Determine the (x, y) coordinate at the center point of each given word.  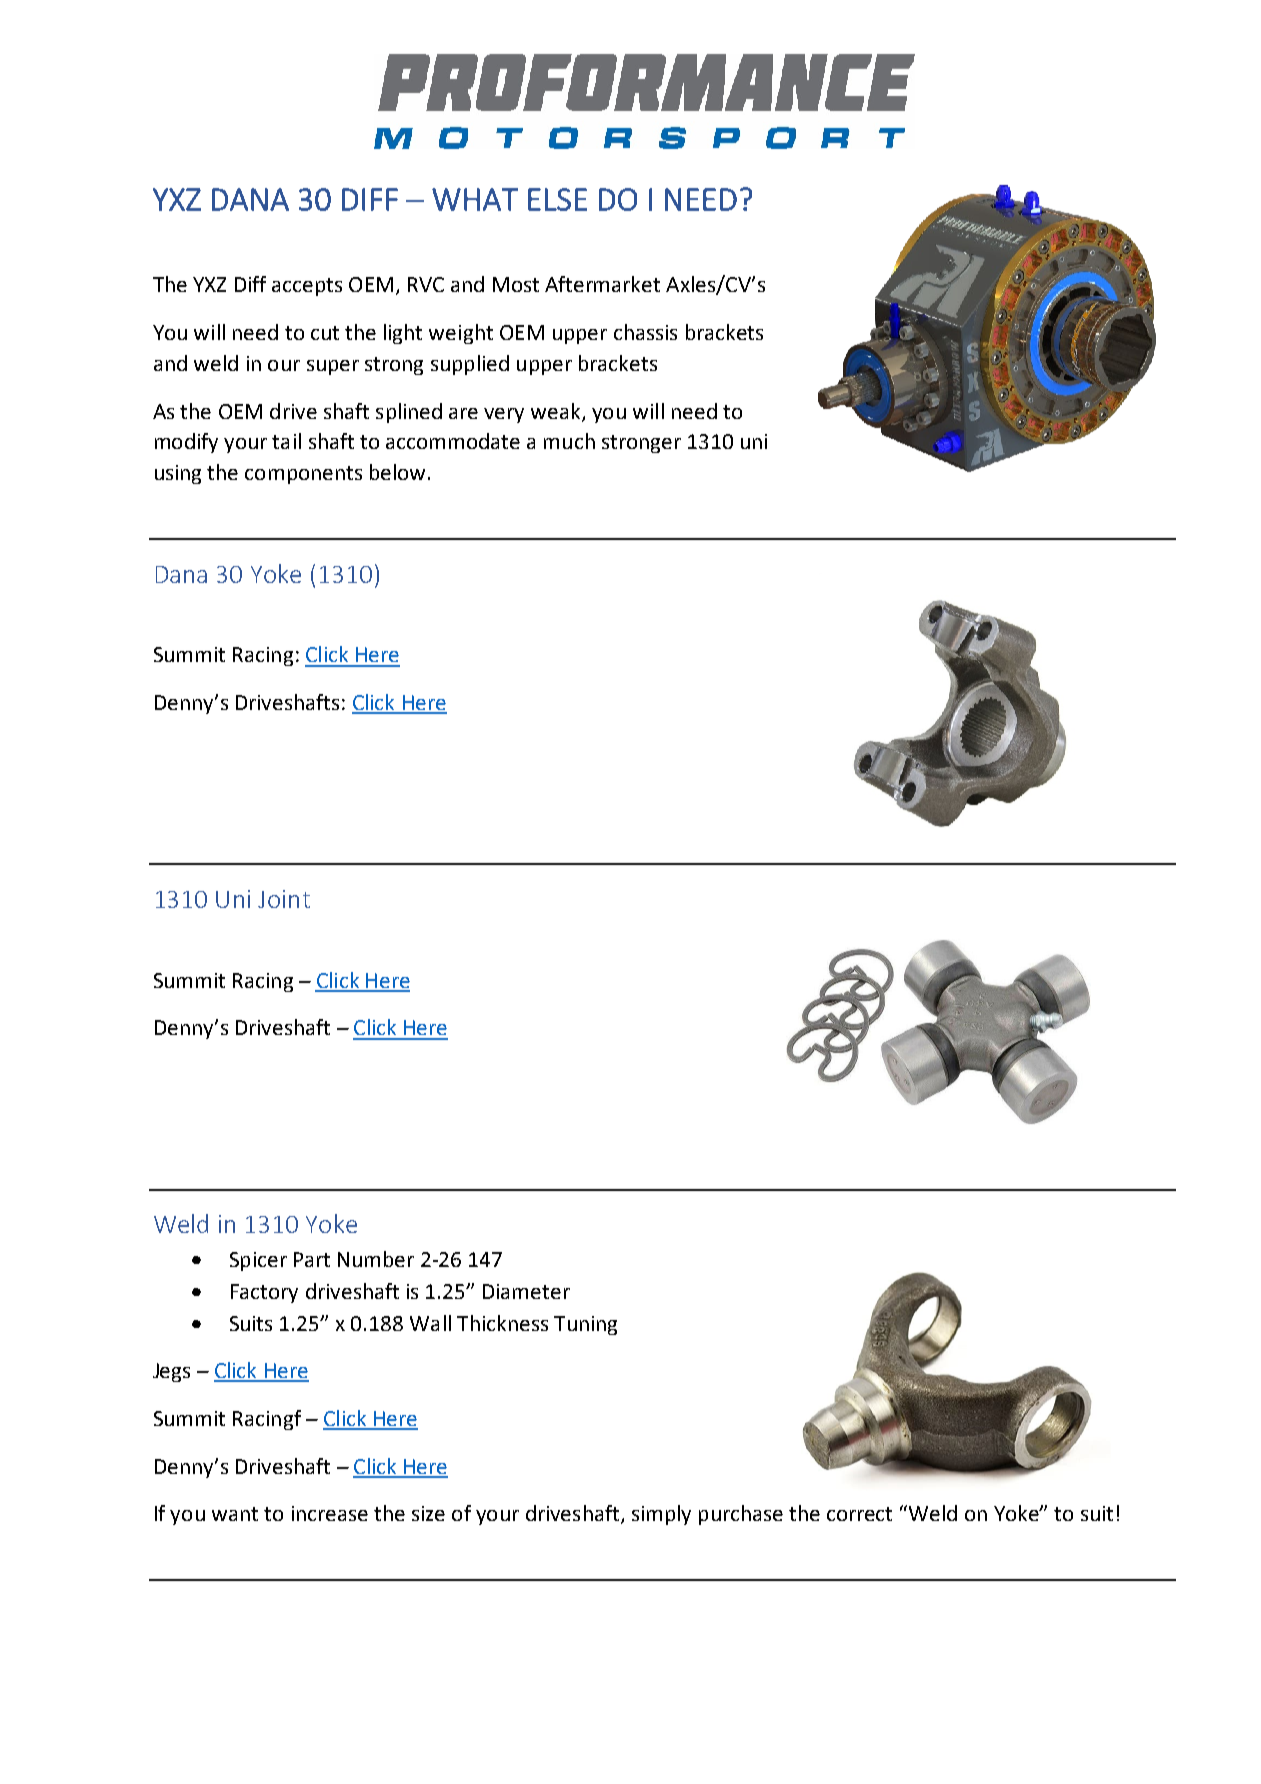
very (504, 415)
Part (312, 1259)
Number (376, 1259)
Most (516, 284)
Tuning (585, 1325)
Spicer (258, 1261)
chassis (645, 332)
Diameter (526, 1291)
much (569, 441)
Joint (284, 899)
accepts (307, 287)
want (235, 1514)
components (303, 475)
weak (557, 412)
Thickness (502, 1323)
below (397, 472)
